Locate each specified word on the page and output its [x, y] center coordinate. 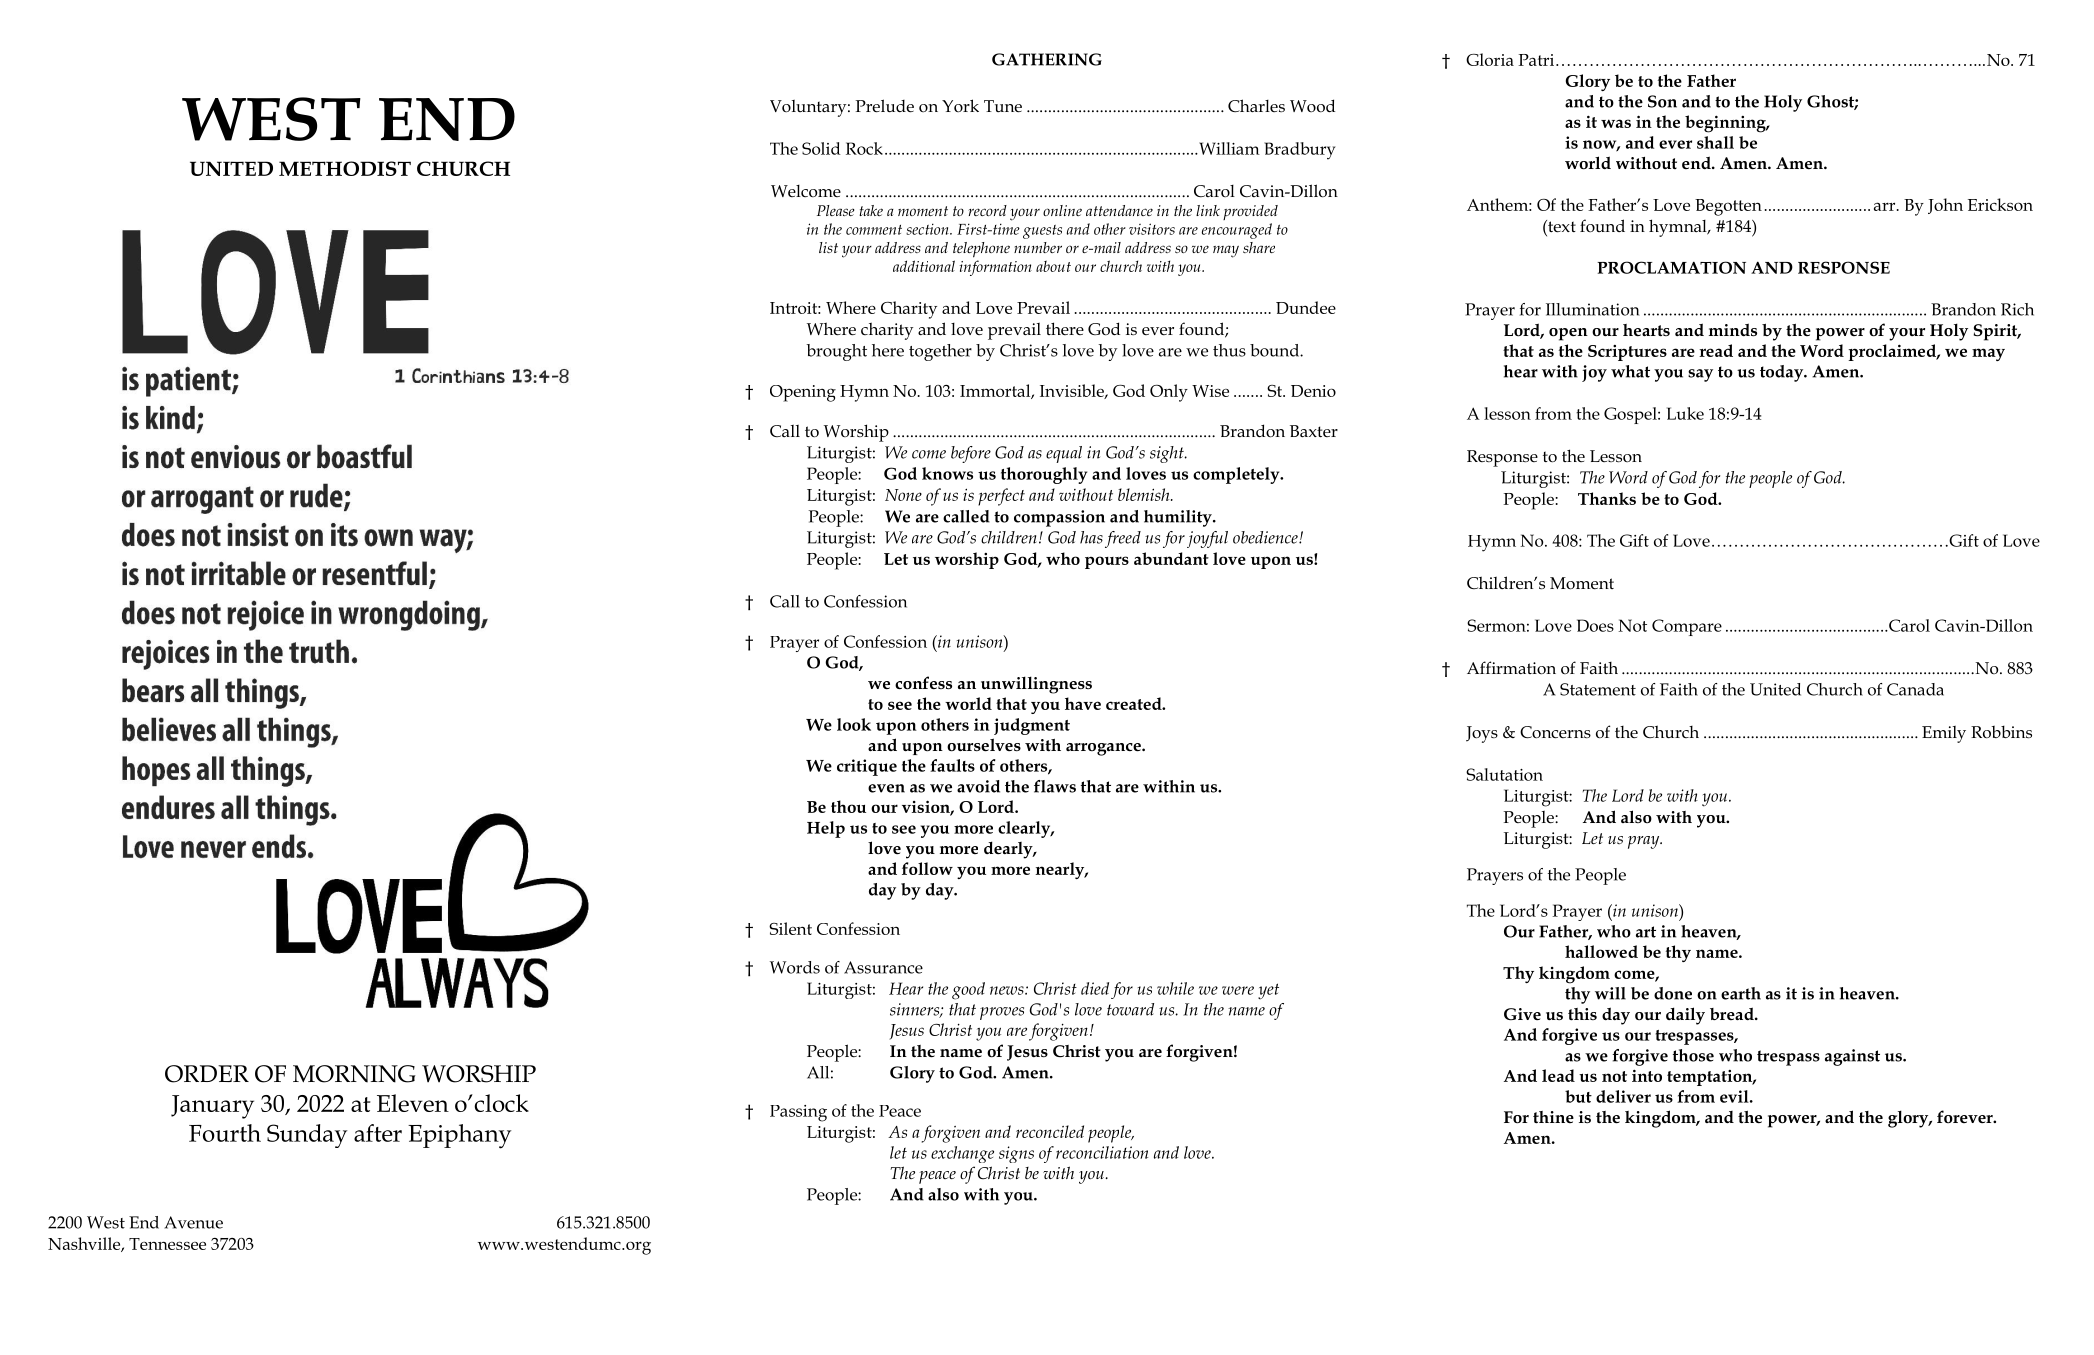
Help [826, 829]
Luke [1685, 413]
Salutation [1504, 774]
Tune [1003, 106]
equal [1064, 454]
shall [1715, 142]
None [903, 495]
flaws [1055, 786]
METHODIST [345, 168]
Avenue [193, 1222]
